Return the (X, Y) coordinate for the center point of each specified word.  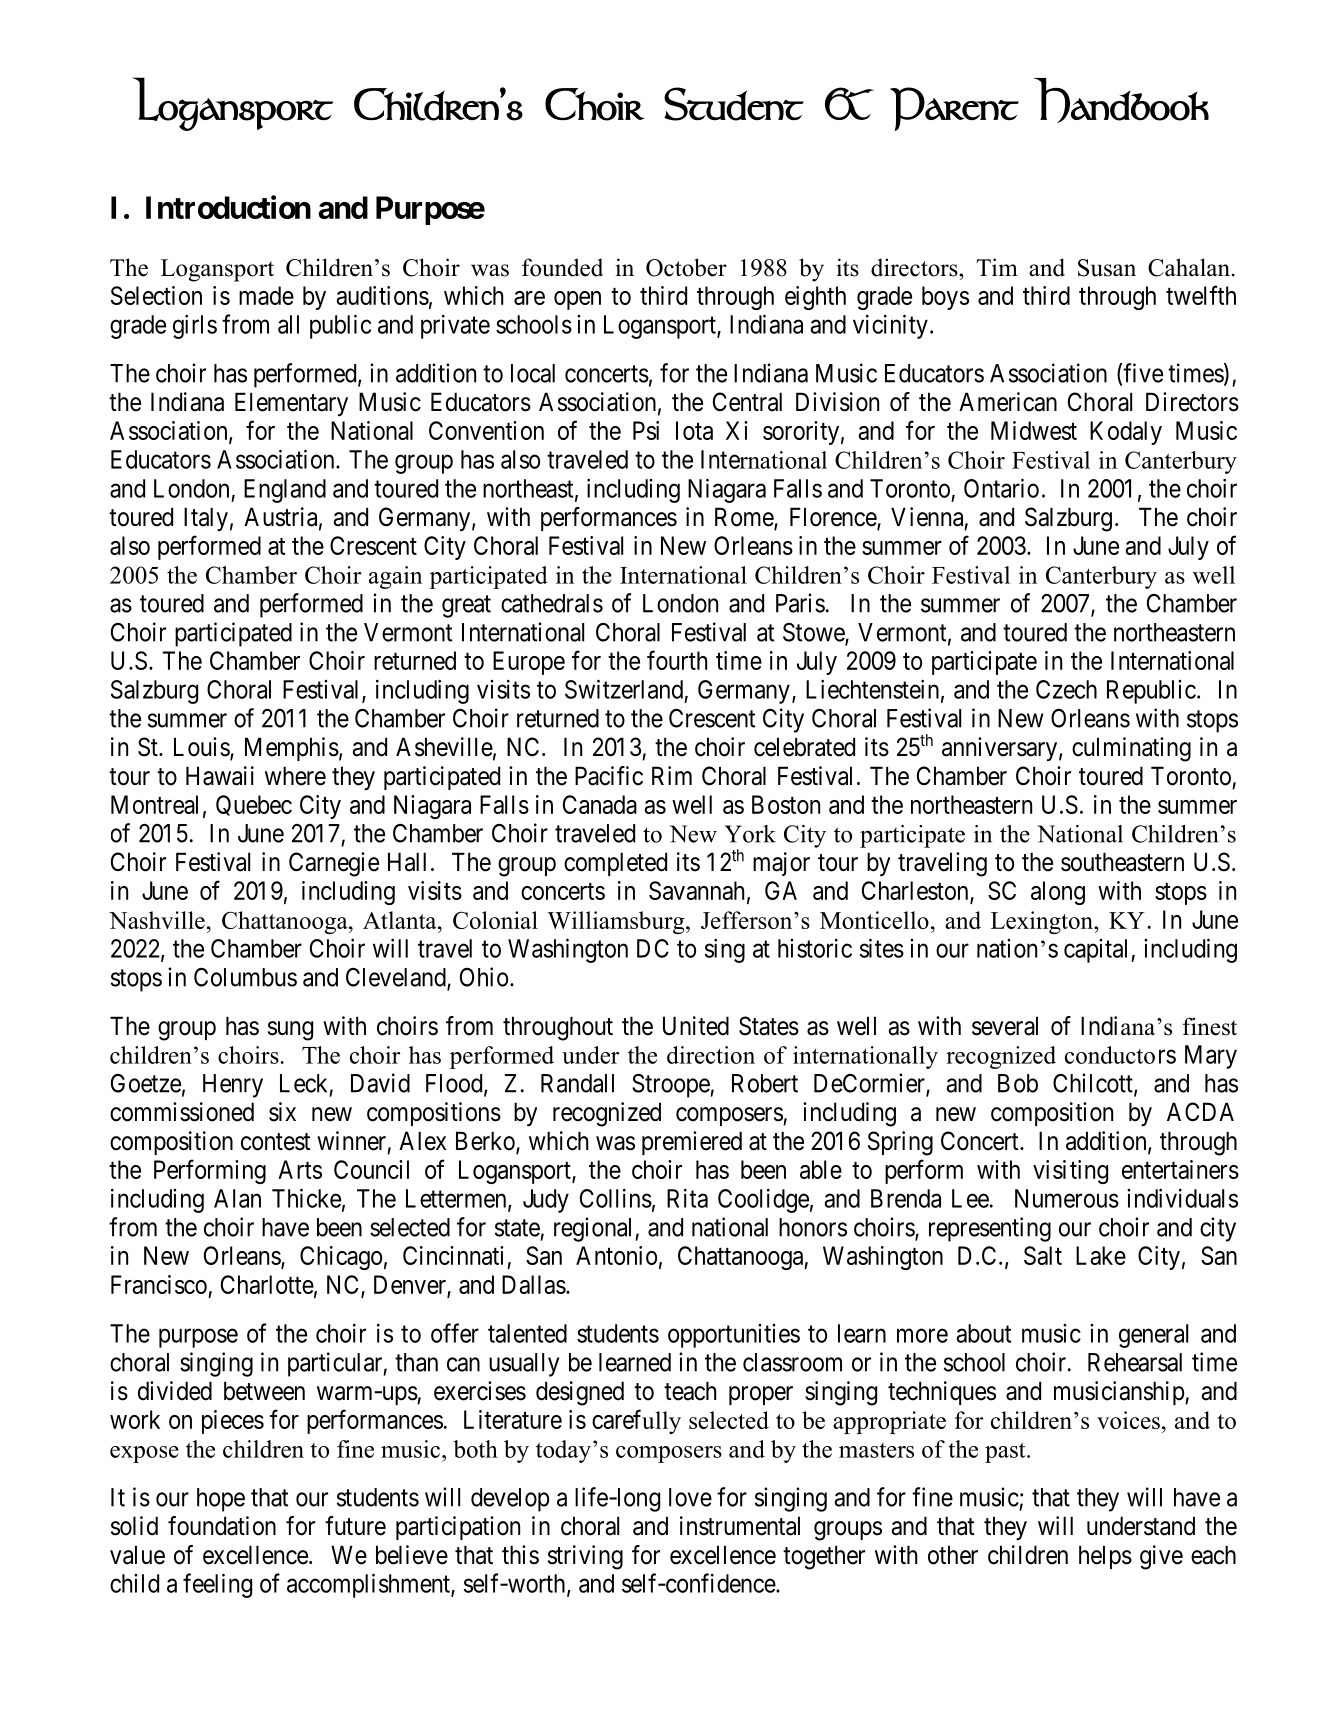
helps (1105, 1557)
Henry (233, 1086)
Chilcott (1094, 1084)
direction (711, 1055)
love (690, 1497)
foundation (222, 1526)
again (395, 577)
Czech (1066, 689)
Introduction (228, 207)
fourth (677, 660)
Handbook (1122, 100)
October (686, 267)
